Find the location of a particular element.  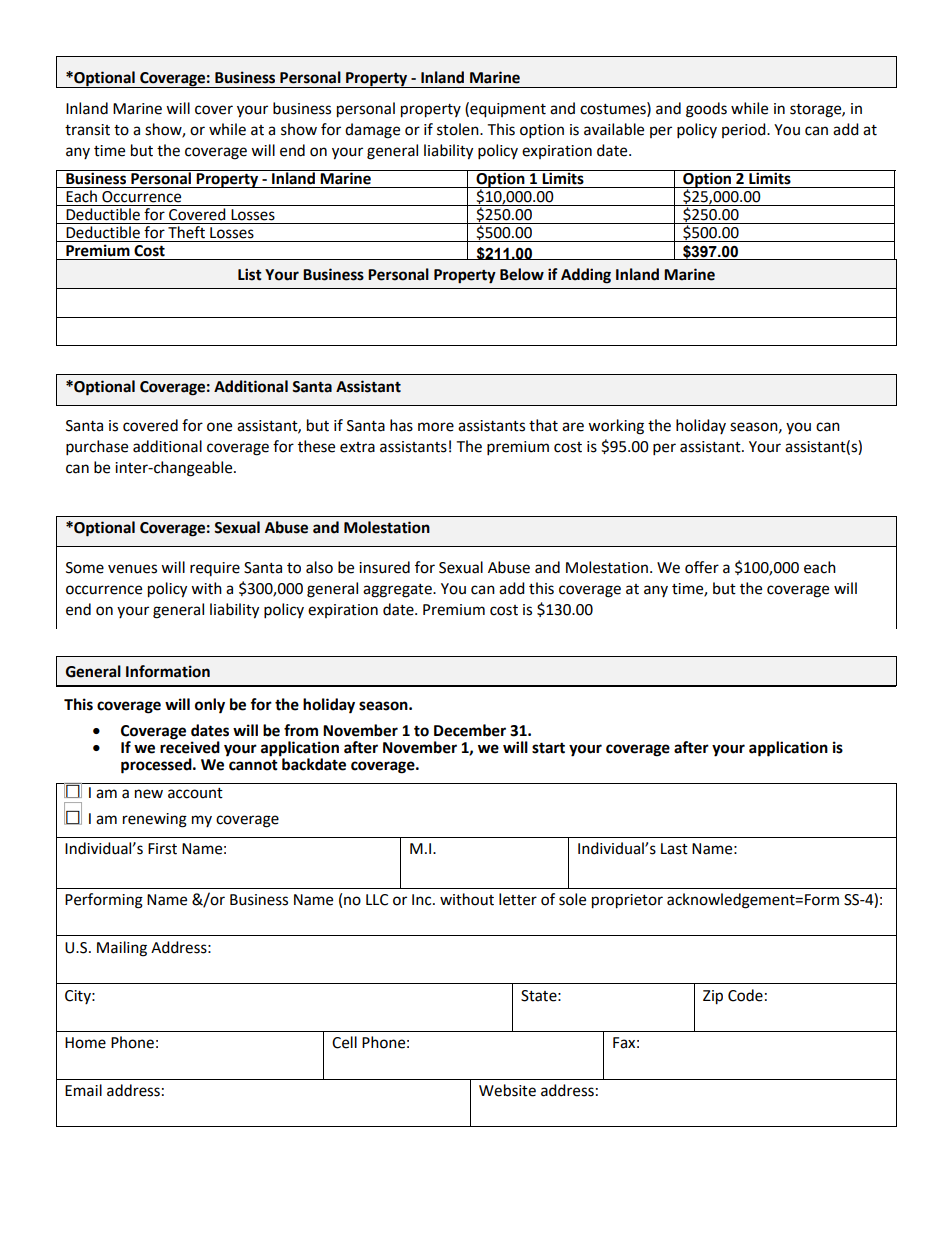

Cell is located at coordinates (344, 1042).
